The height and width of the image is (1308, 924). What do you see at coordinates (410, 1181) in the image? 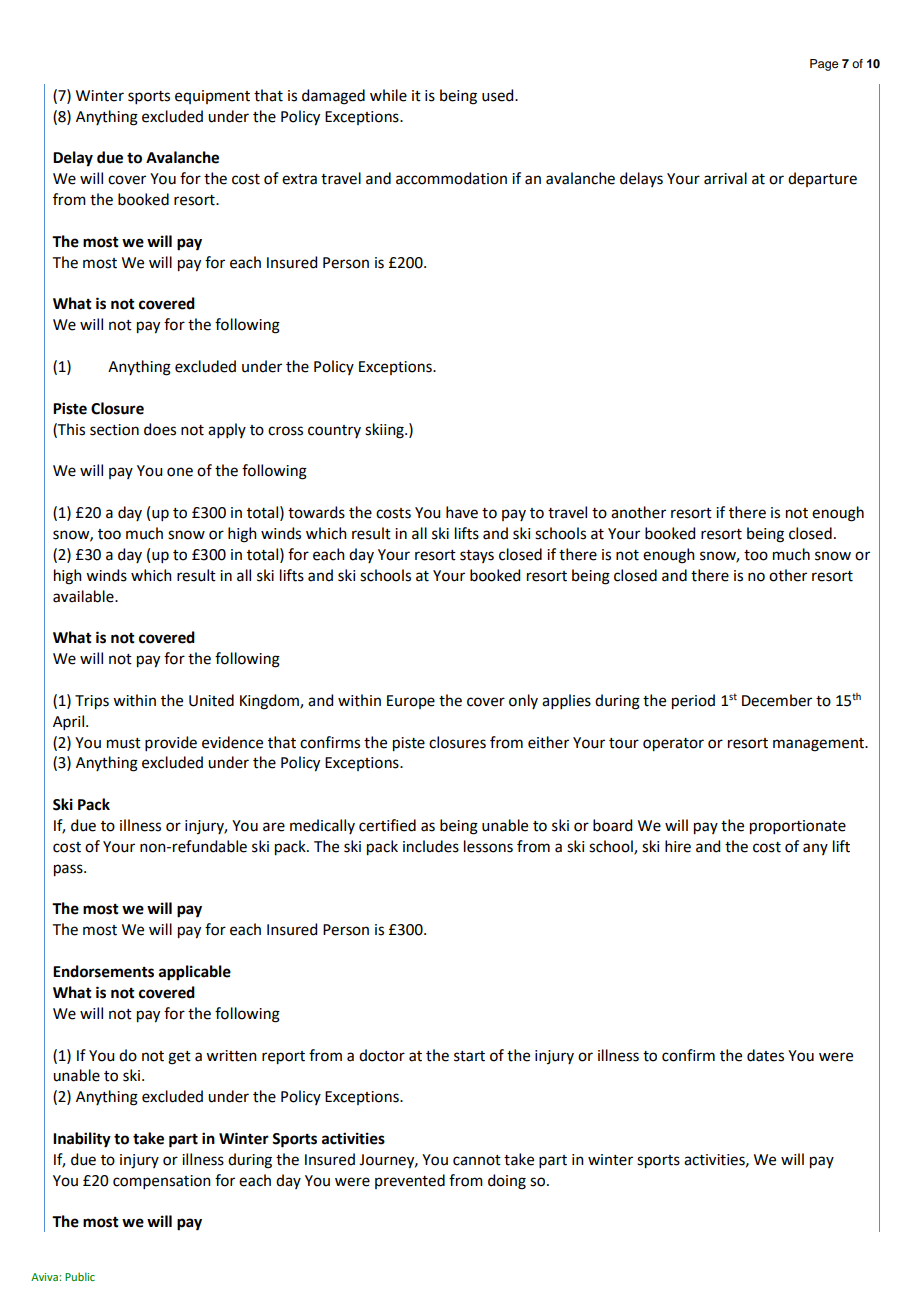
I see `prevented` at bounding box center [410, 1181].
